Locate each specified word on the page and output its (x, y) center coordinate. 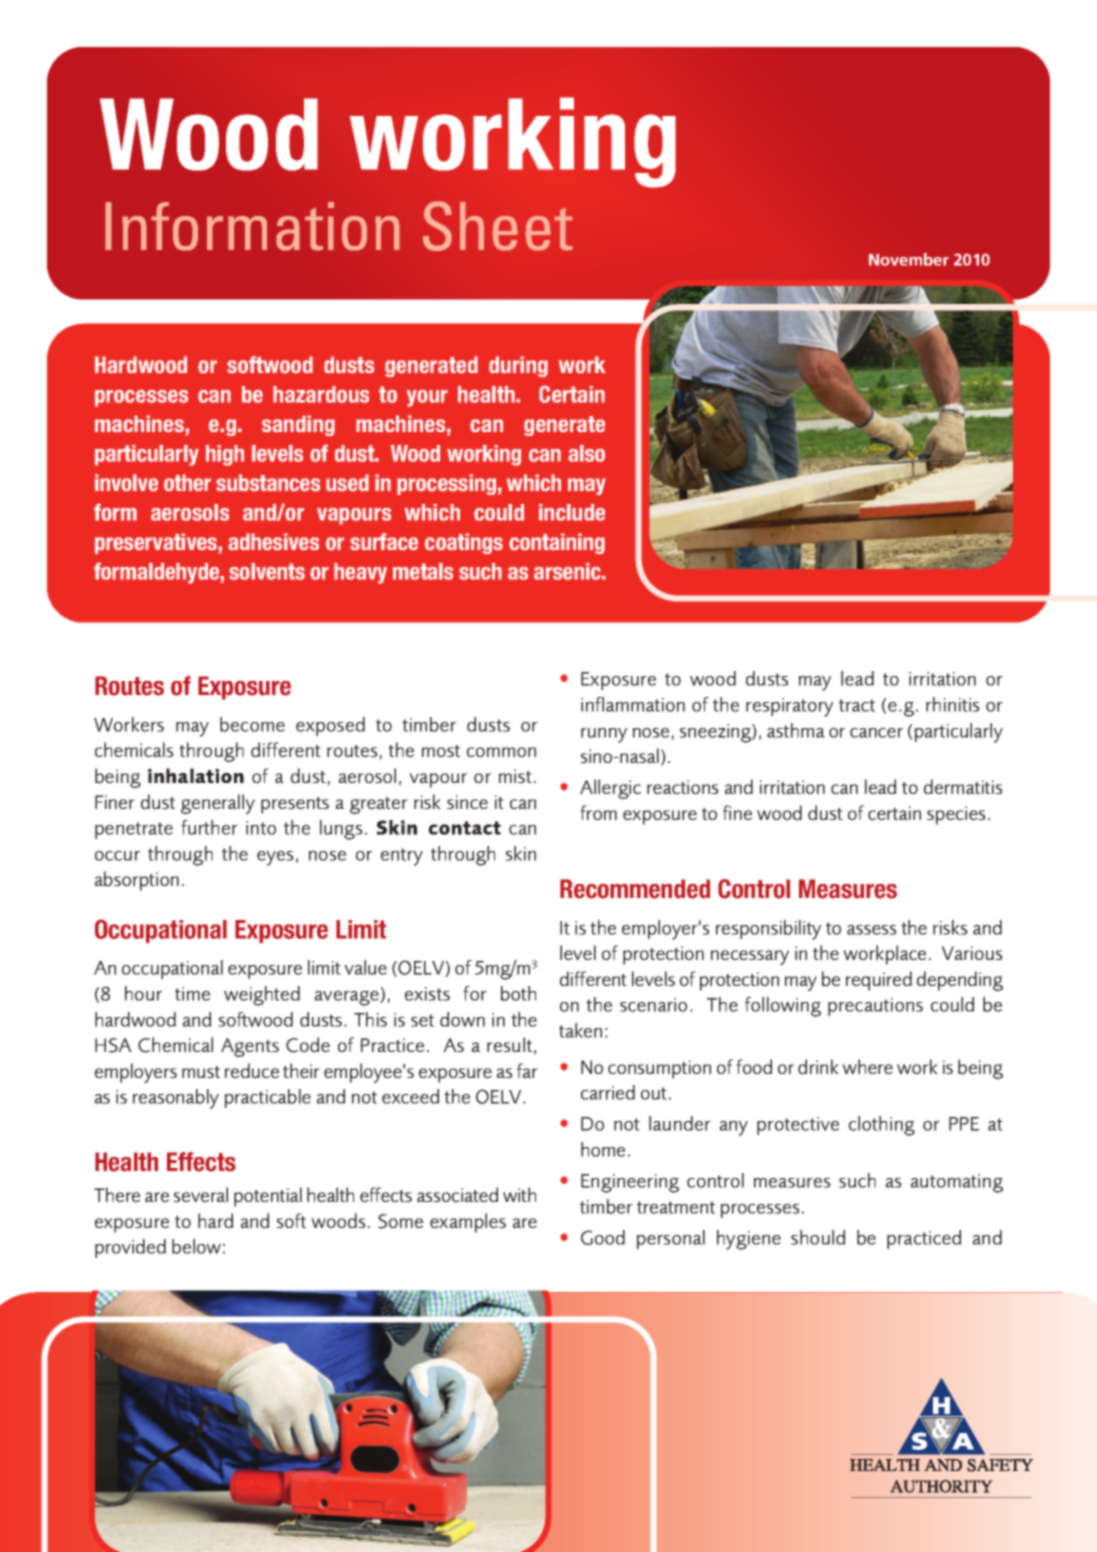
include (572, 512)
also (586, 453)
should (818, 1237)
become (252, 724)
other (187, 483)
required (879, 981)
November (909, 259)
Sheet (498, 226)
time (192, 994)
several (200, 1194)
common (501, 752)
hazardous (321, 394)
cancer (876, 733)
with (519, 1194)
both (518, 993)
